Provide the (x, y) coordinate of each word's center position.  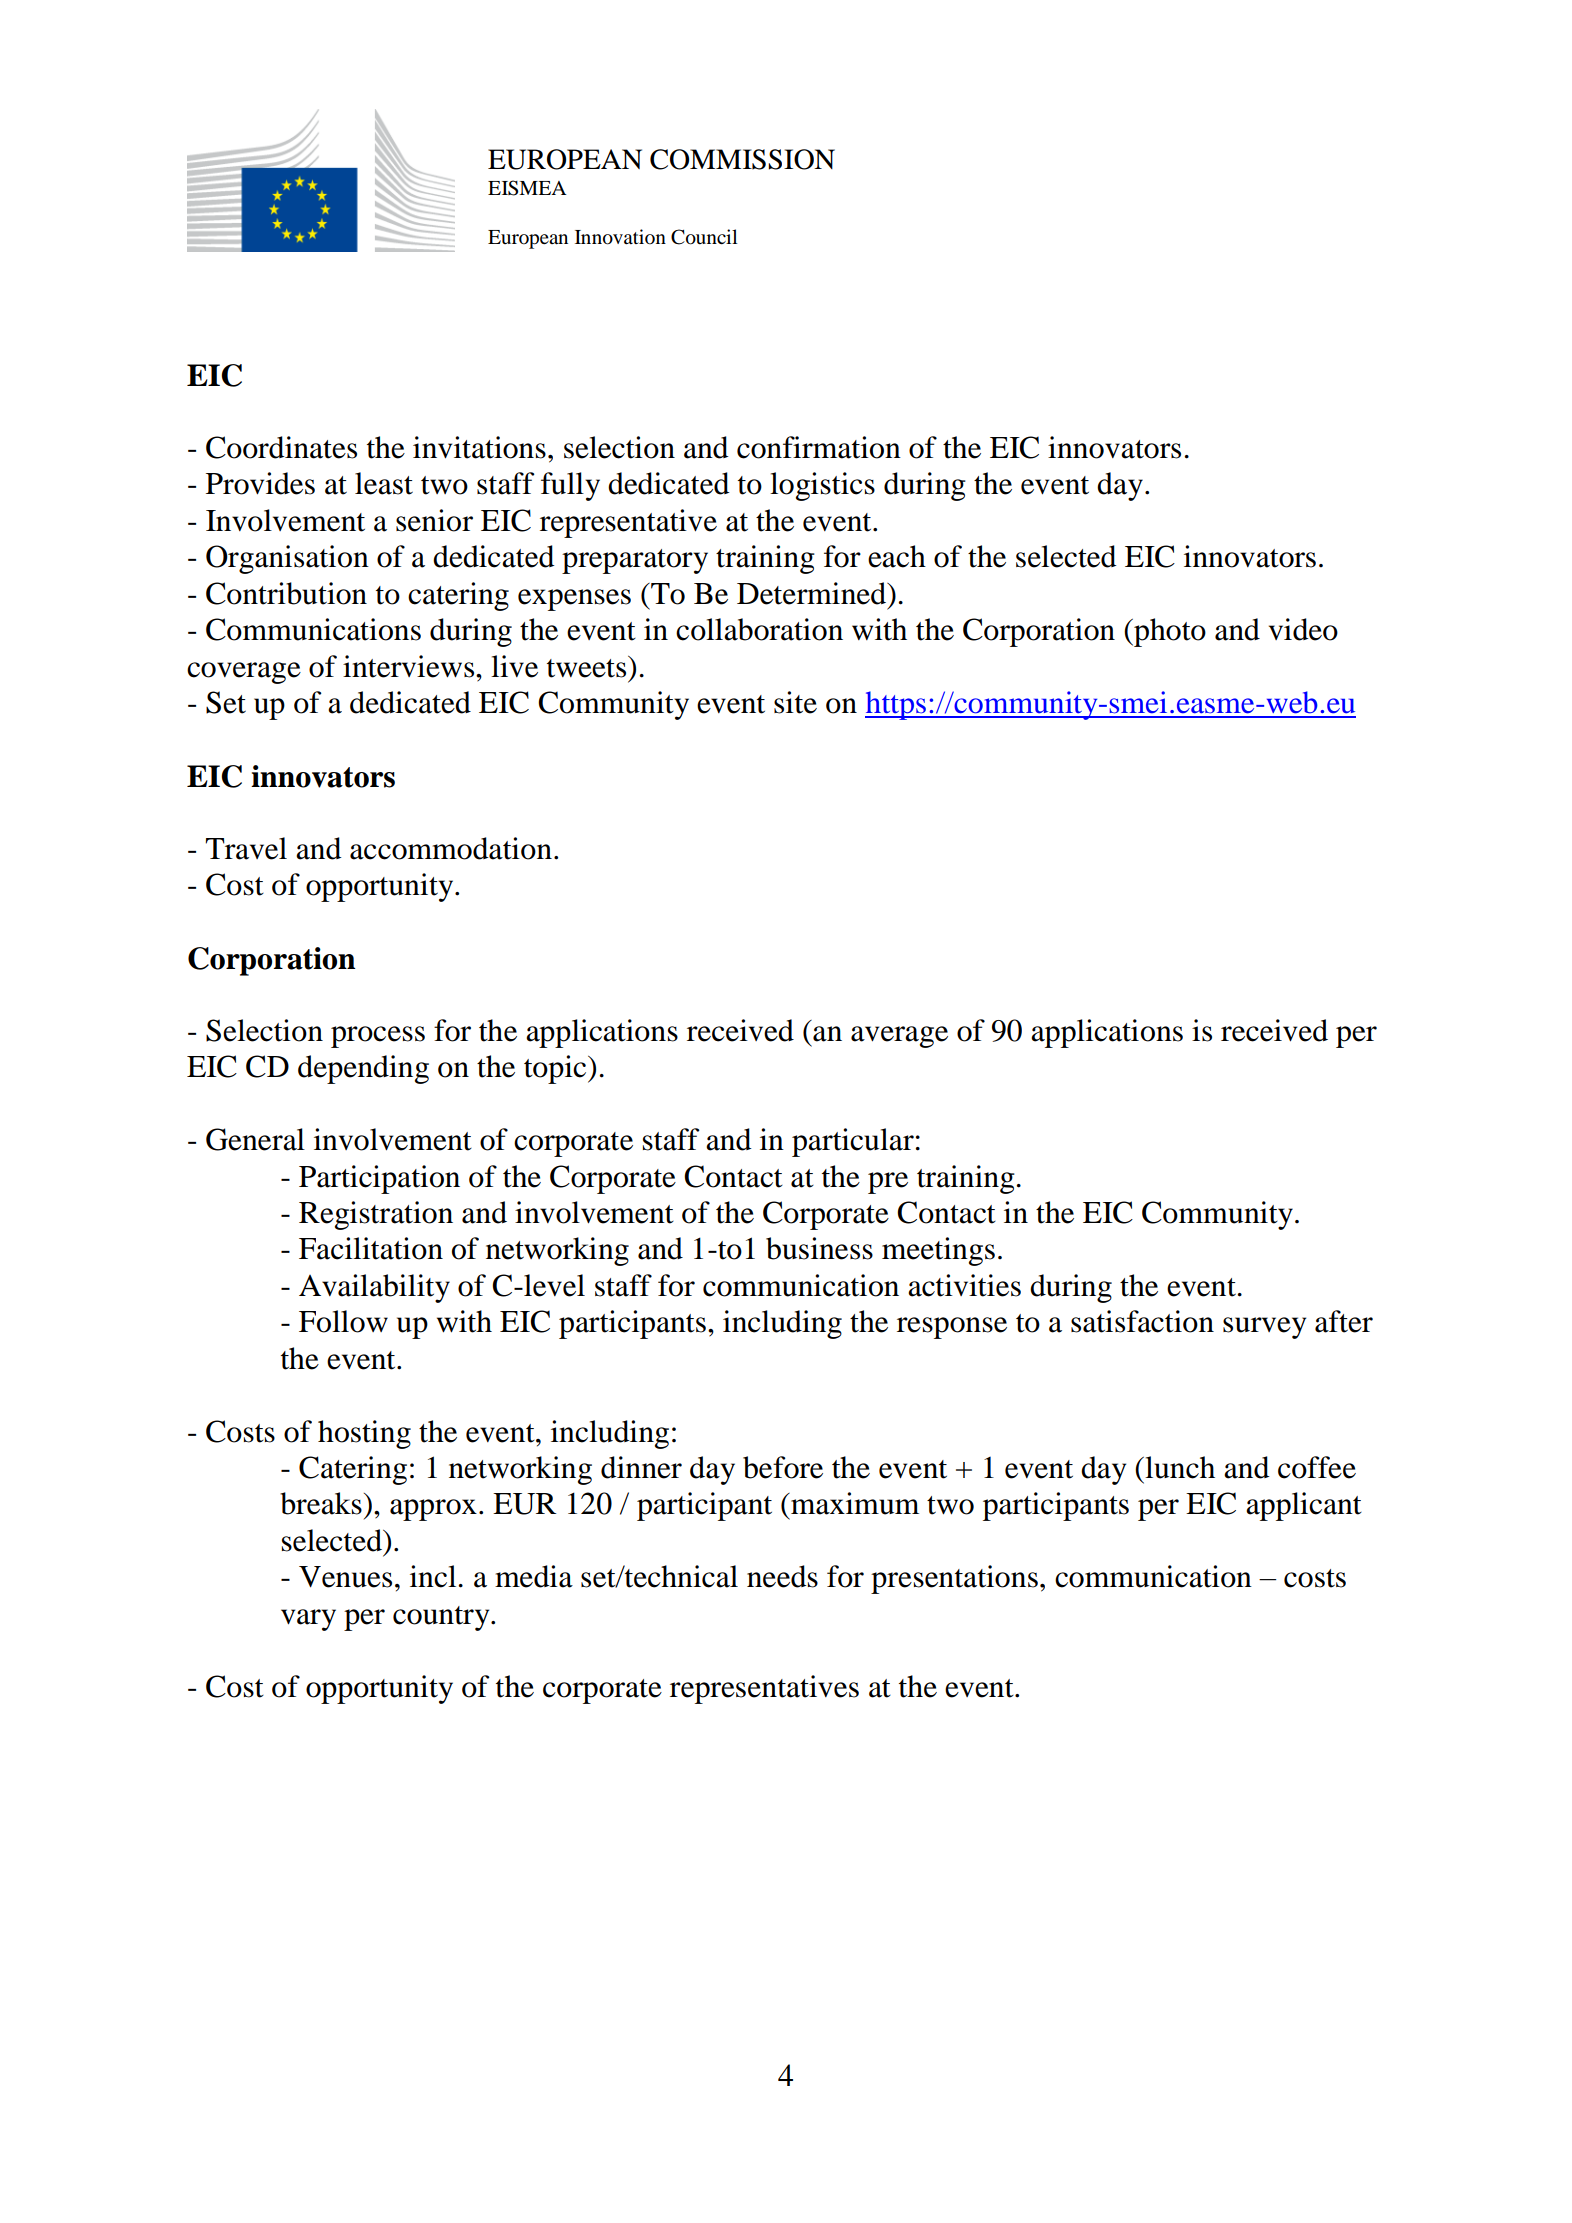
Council (704, 237)
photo (1169, 632)
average (899, 1037)
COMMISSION (742, 159)
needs (782, 1576)
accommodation (451, 848)
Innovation (620, 237)
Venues (345, 1577)
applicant (1304, 1506)
